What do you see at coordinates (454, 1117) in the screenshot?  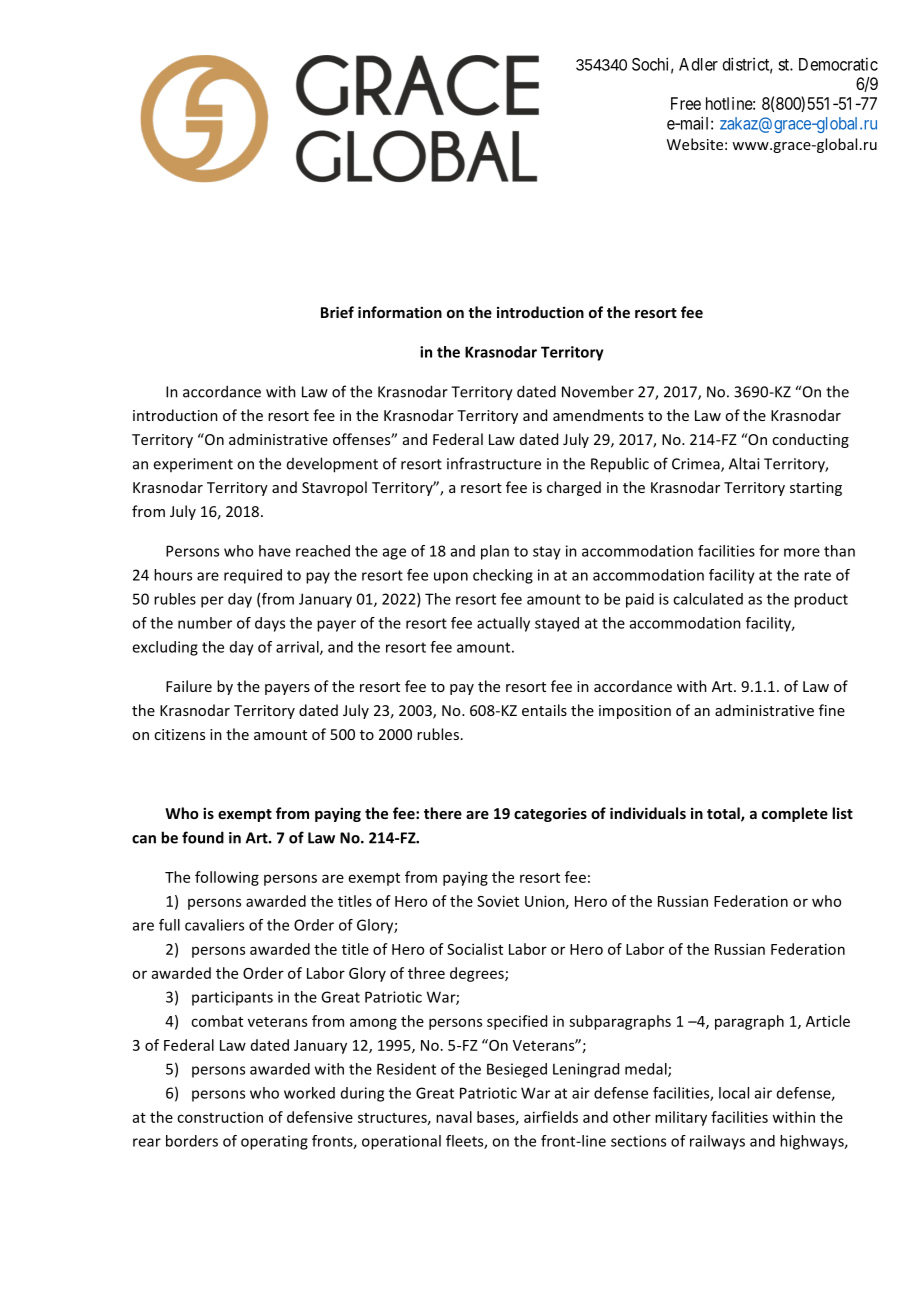 I see `naval` at bounding box center [454, 1117].
